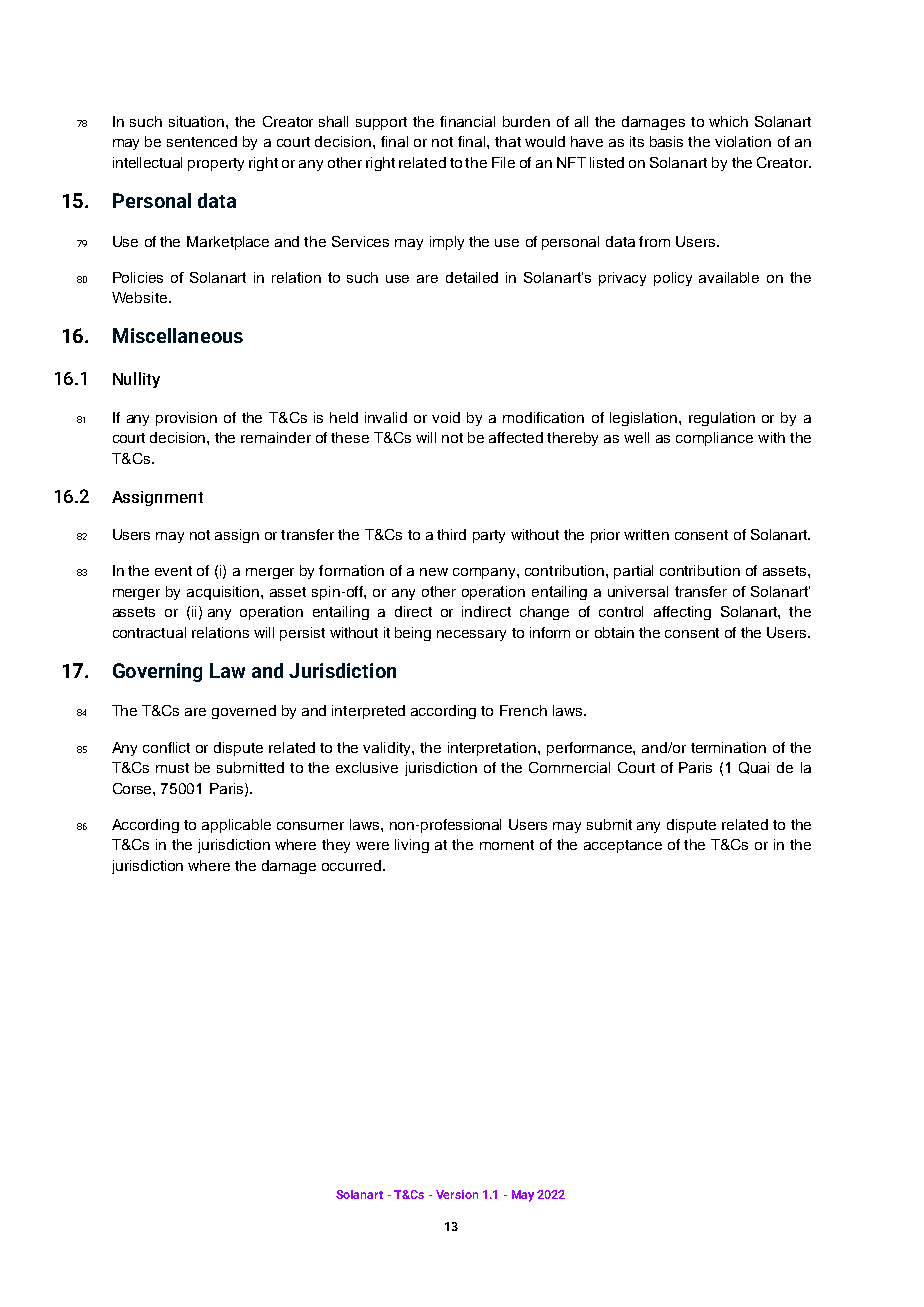 Image resolution: width=924 pixels, height=1307 pixels. What do you see at coordinates (186, 419) in the screenshot?
I see `provision` at bounding box center [186, 419].
